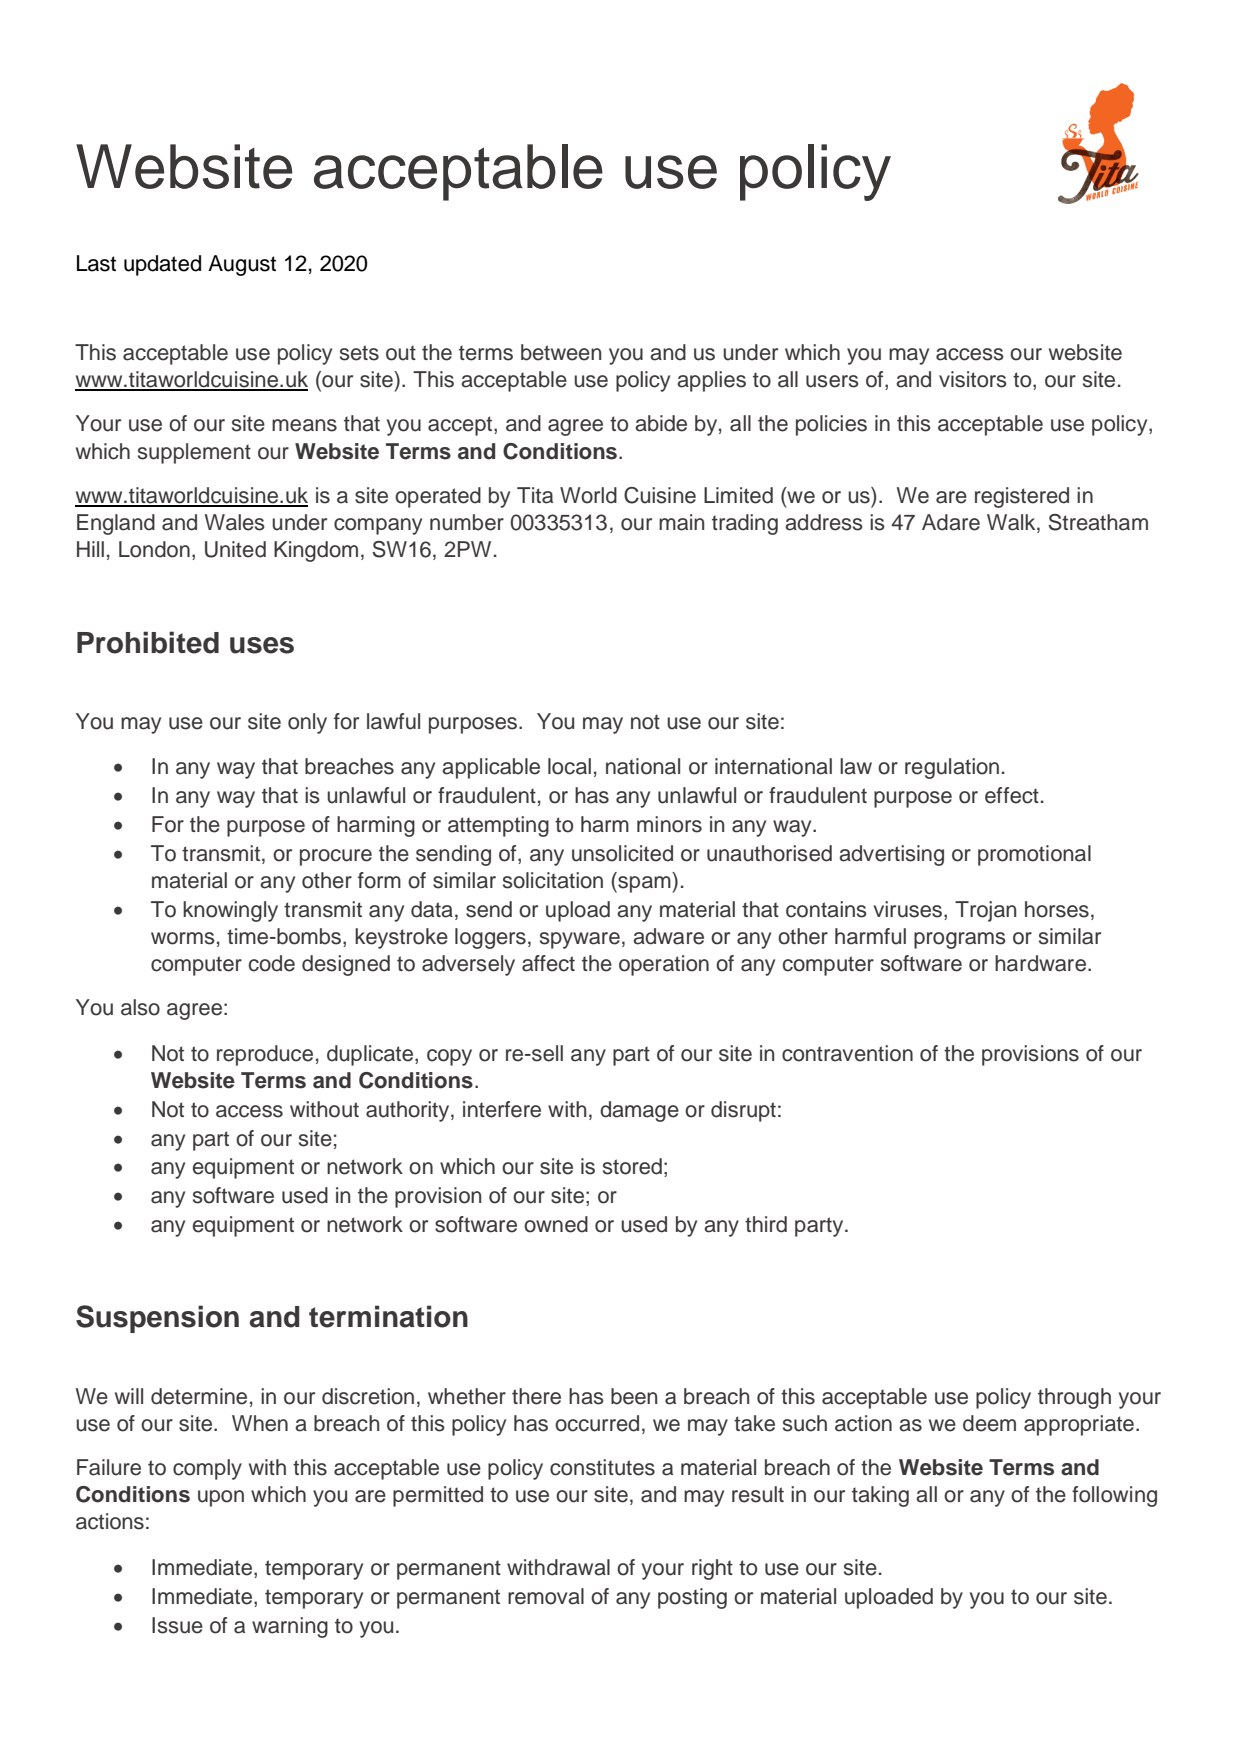 The width and height of the document is (1246, 1763). What do you see at coordinates (242, 265) in the document?
I see `August` at bounding box center [242, 265].
